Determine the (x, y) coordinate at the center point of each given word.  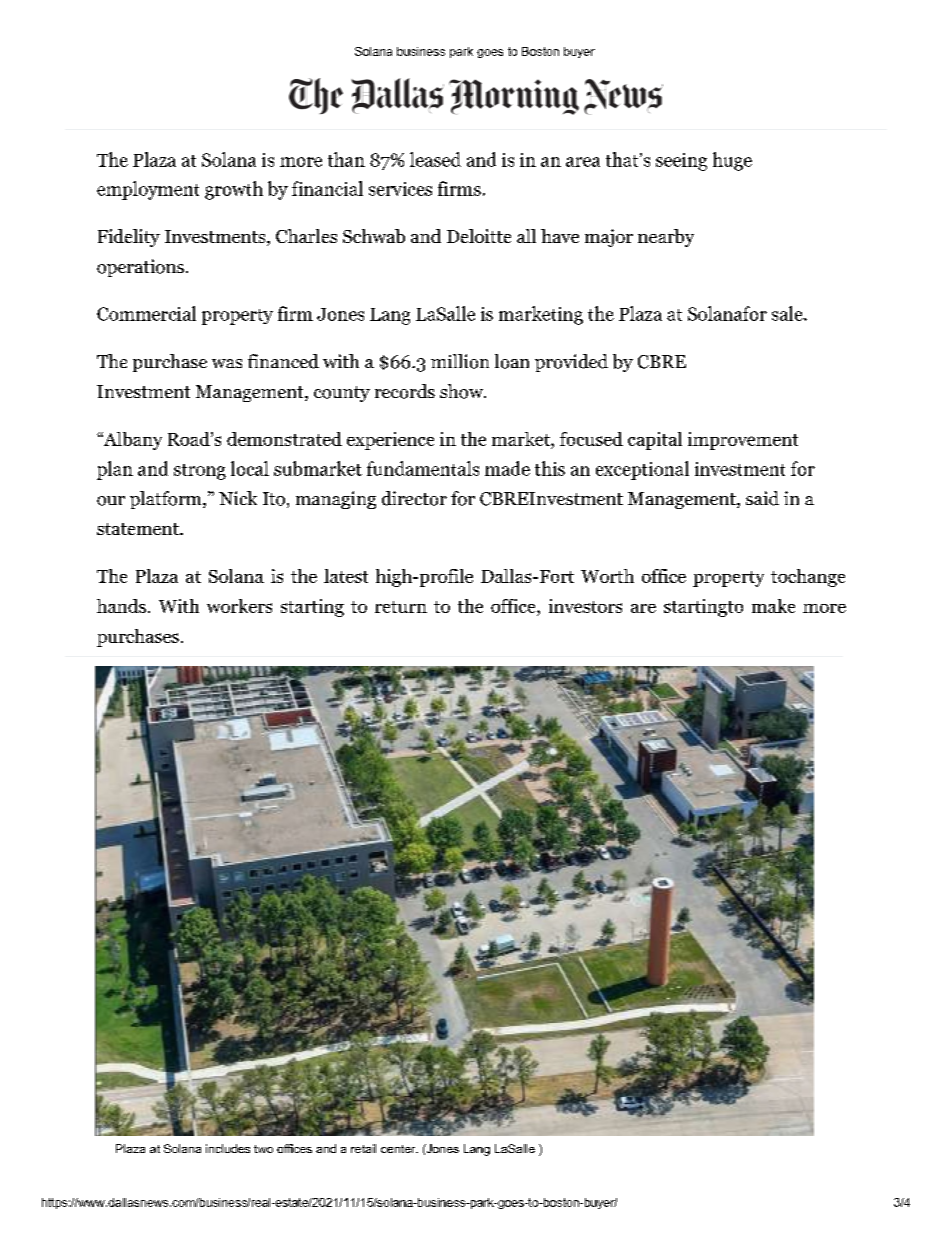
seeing (681, 162)
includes (228, 1148)
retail (363, 1148)
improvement (743, 441)
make (773, 606)
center (399, 1149)
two (263, 1149)
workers (239, 606)
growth (234, 190)
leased (435, 159)
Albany (132, 441)
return (401, 607)
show (462, 391)
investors (585, 606)
